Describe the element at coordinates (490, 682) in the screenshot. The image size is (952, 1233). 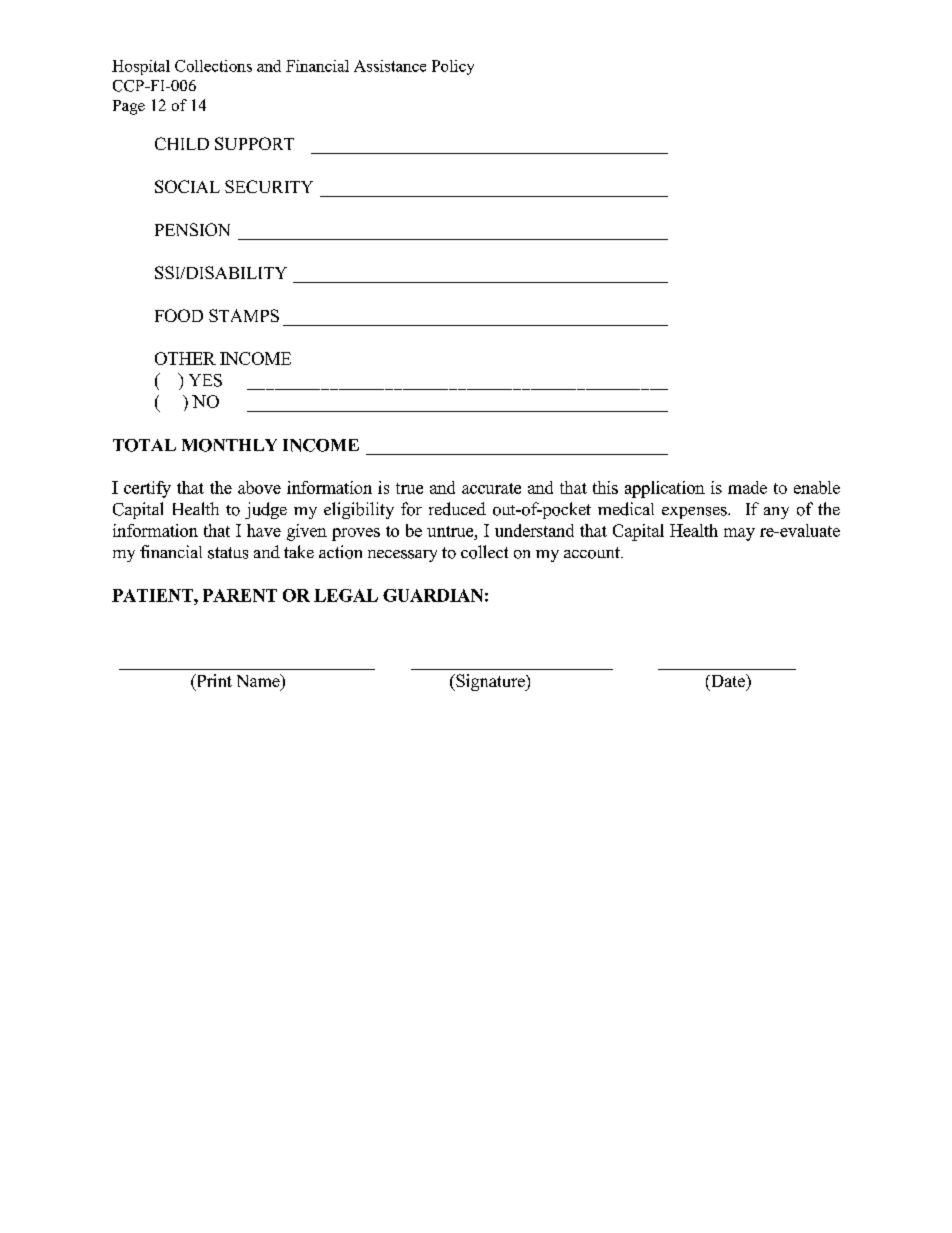
I see `Signature` at that location.
